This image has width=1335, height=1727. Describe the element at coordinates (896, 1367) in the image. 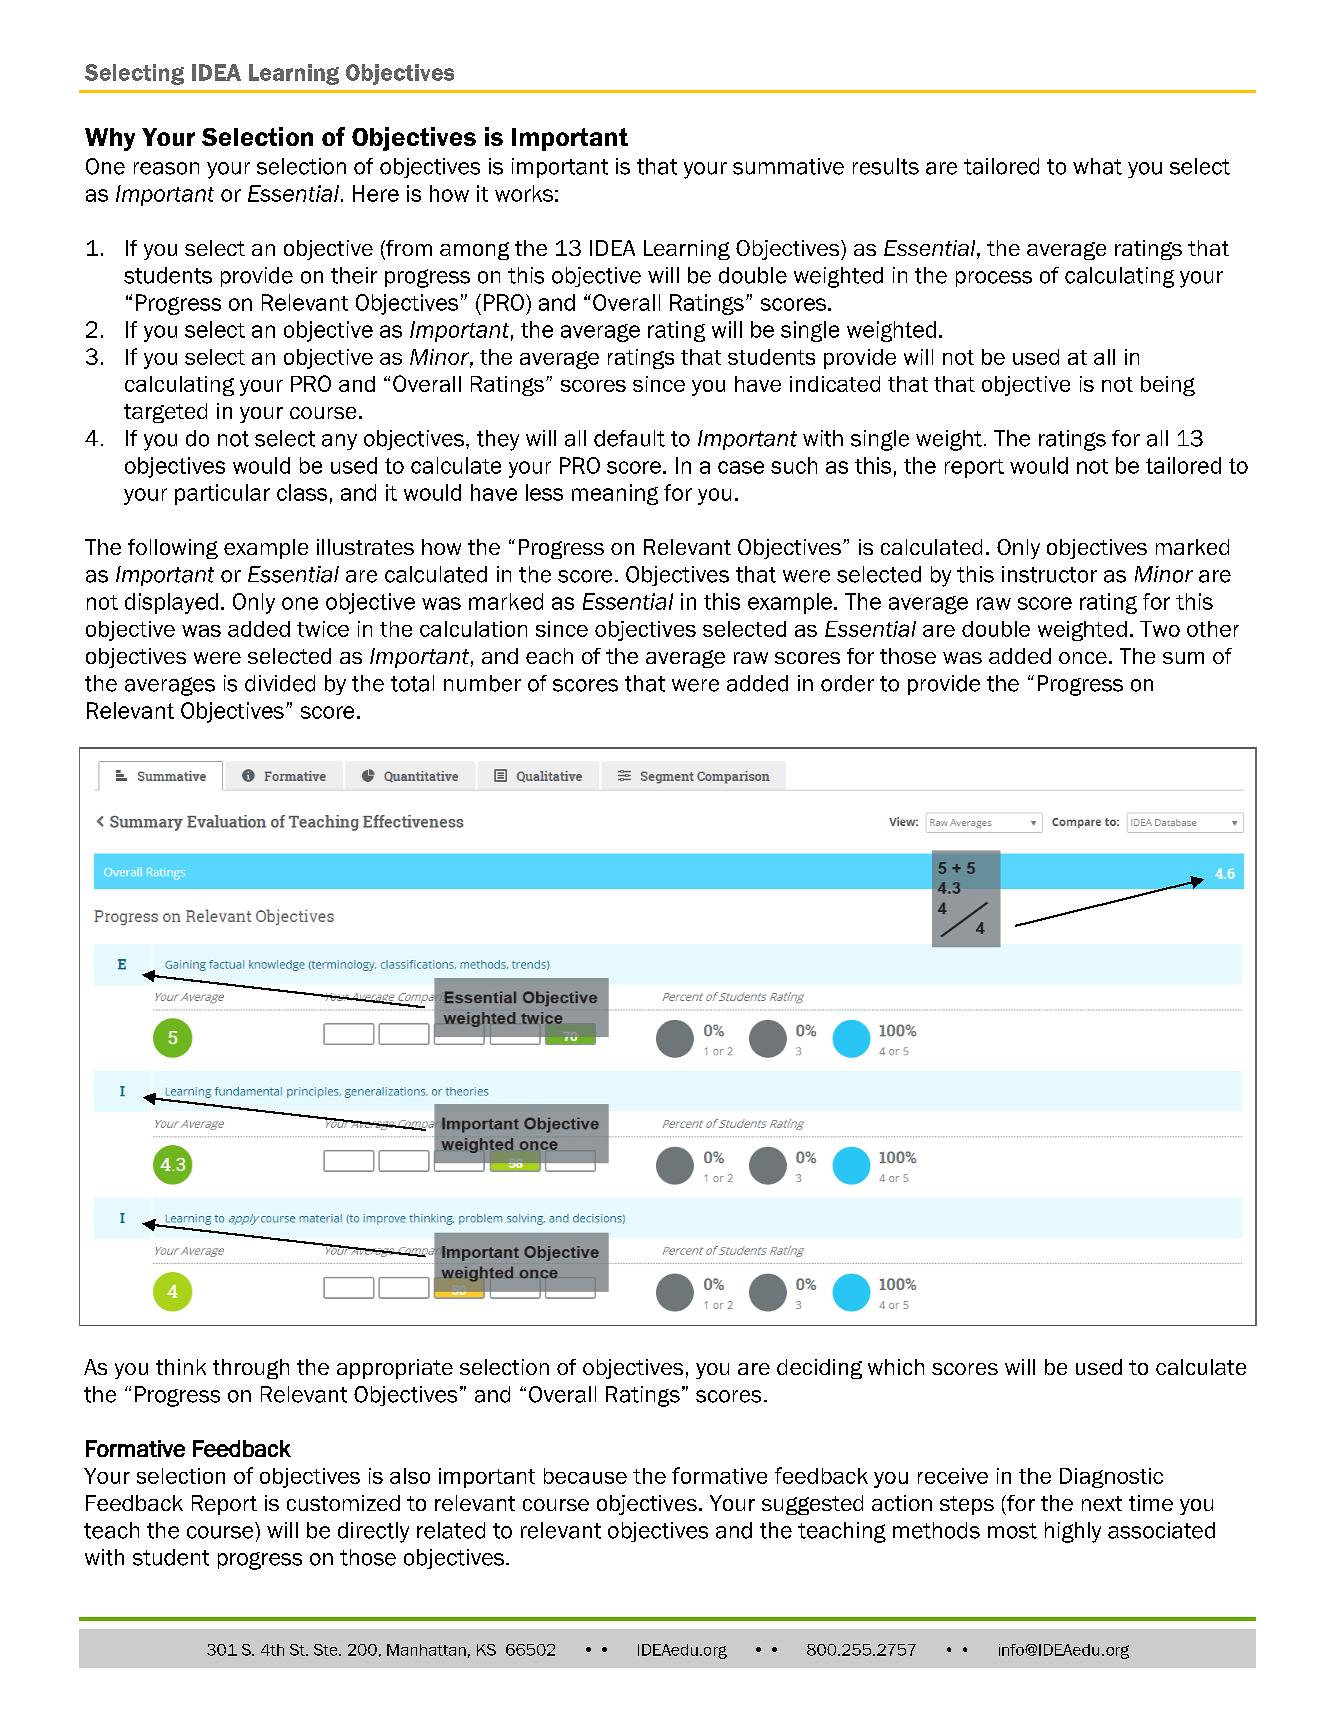

I see `which` at that location.
